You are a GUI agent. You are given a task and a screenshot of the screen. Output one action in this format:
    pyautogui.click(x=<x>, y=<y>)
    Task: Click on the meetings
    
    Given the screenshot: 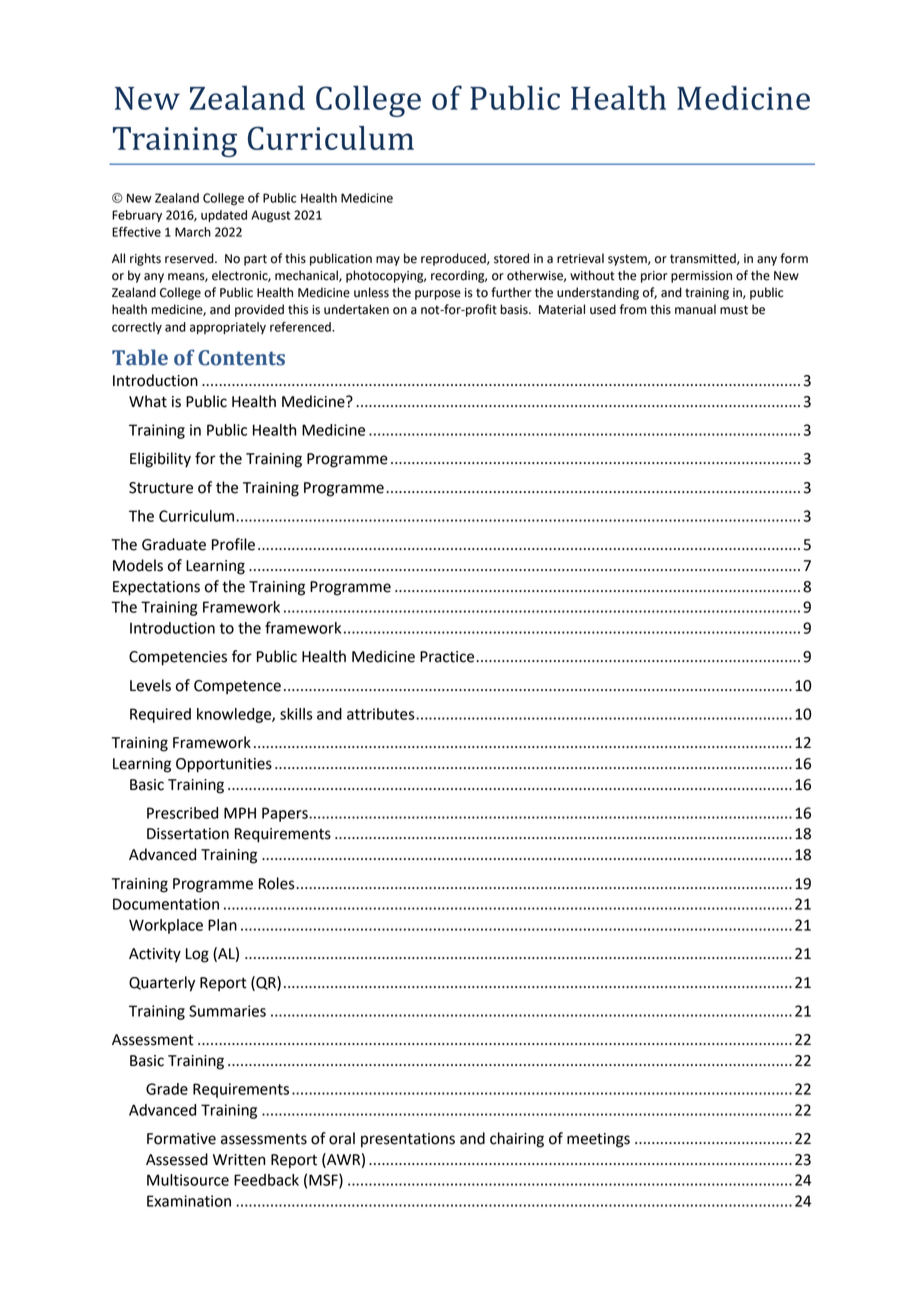 What is the action you would take?
    pyautogui.click(x=598, y=1140)
